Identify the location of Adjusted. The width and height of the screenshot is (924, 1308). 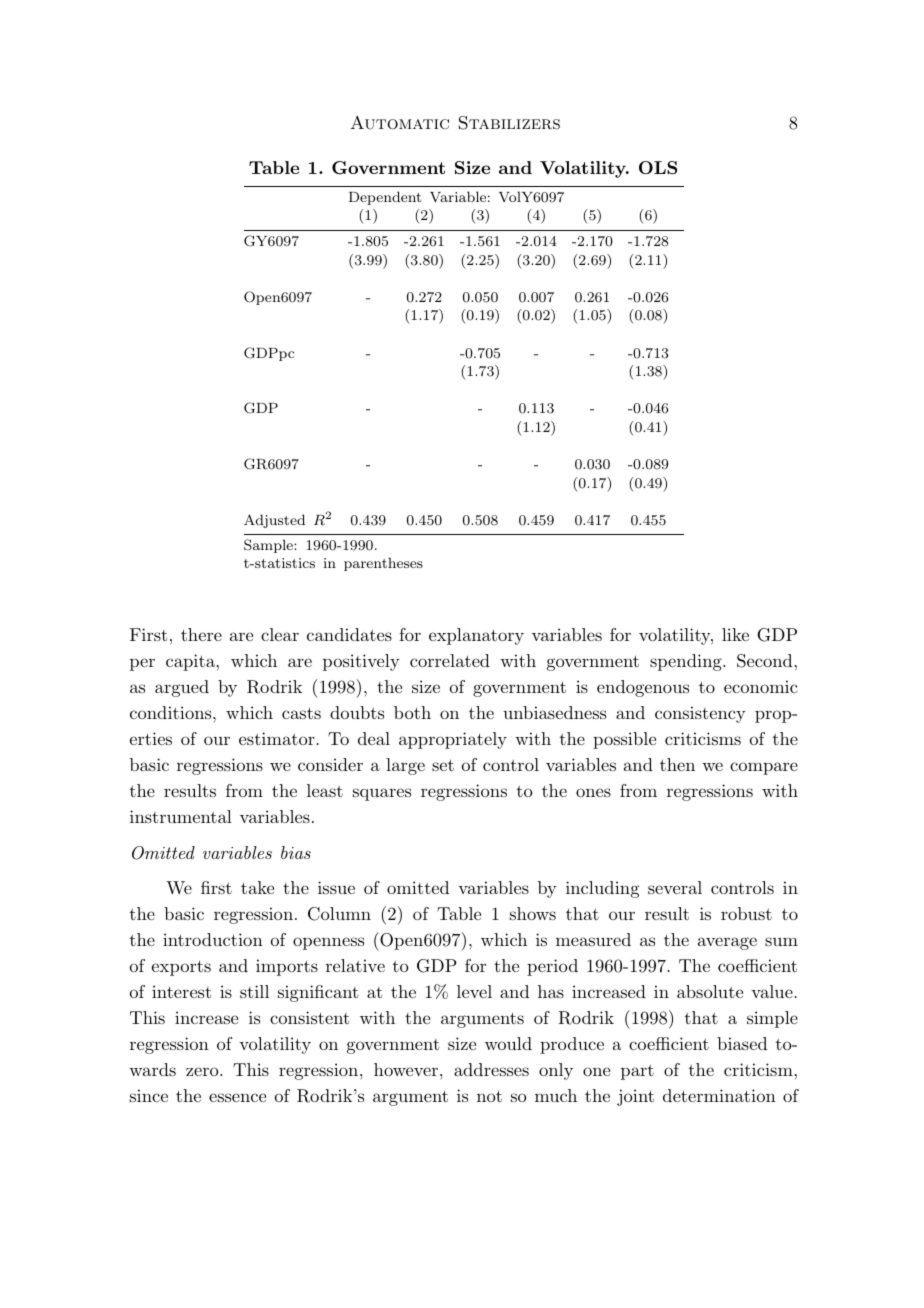
(274, 521).
